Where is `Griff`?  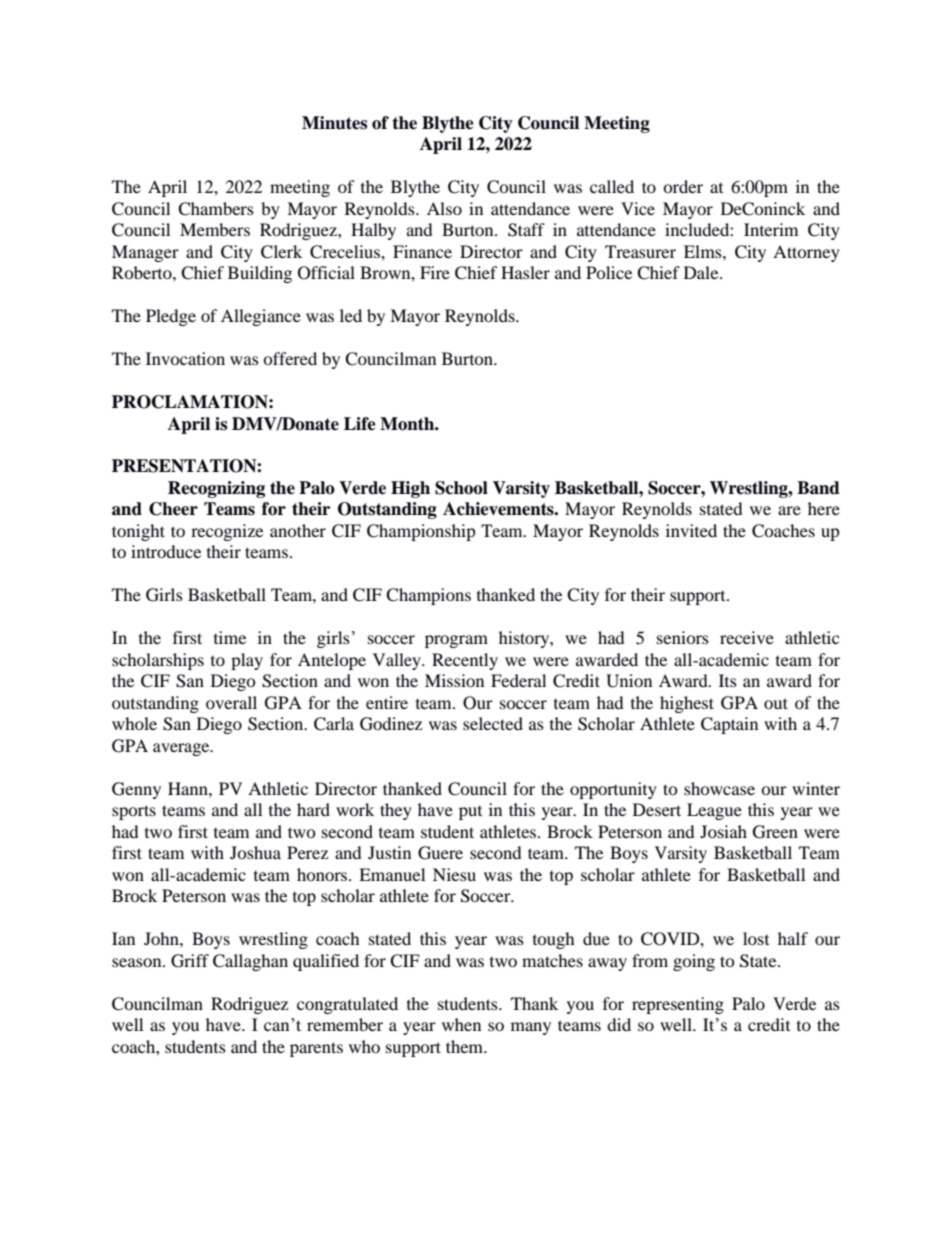 Griff is located at coordinates (190, 961).
